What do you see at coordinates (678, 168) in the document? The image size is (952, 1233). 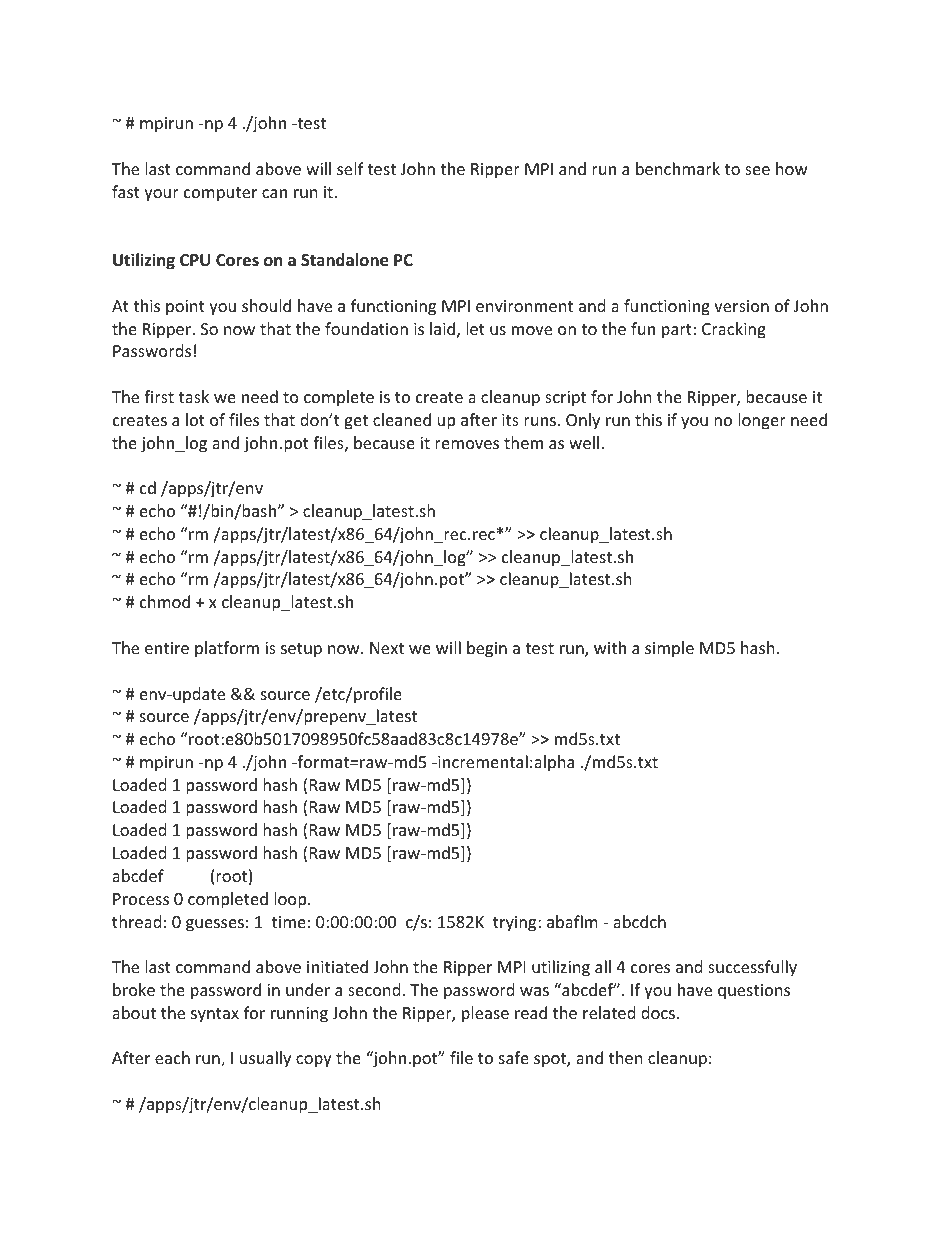 I see `benchmark` at bounding box center [678, 168].
